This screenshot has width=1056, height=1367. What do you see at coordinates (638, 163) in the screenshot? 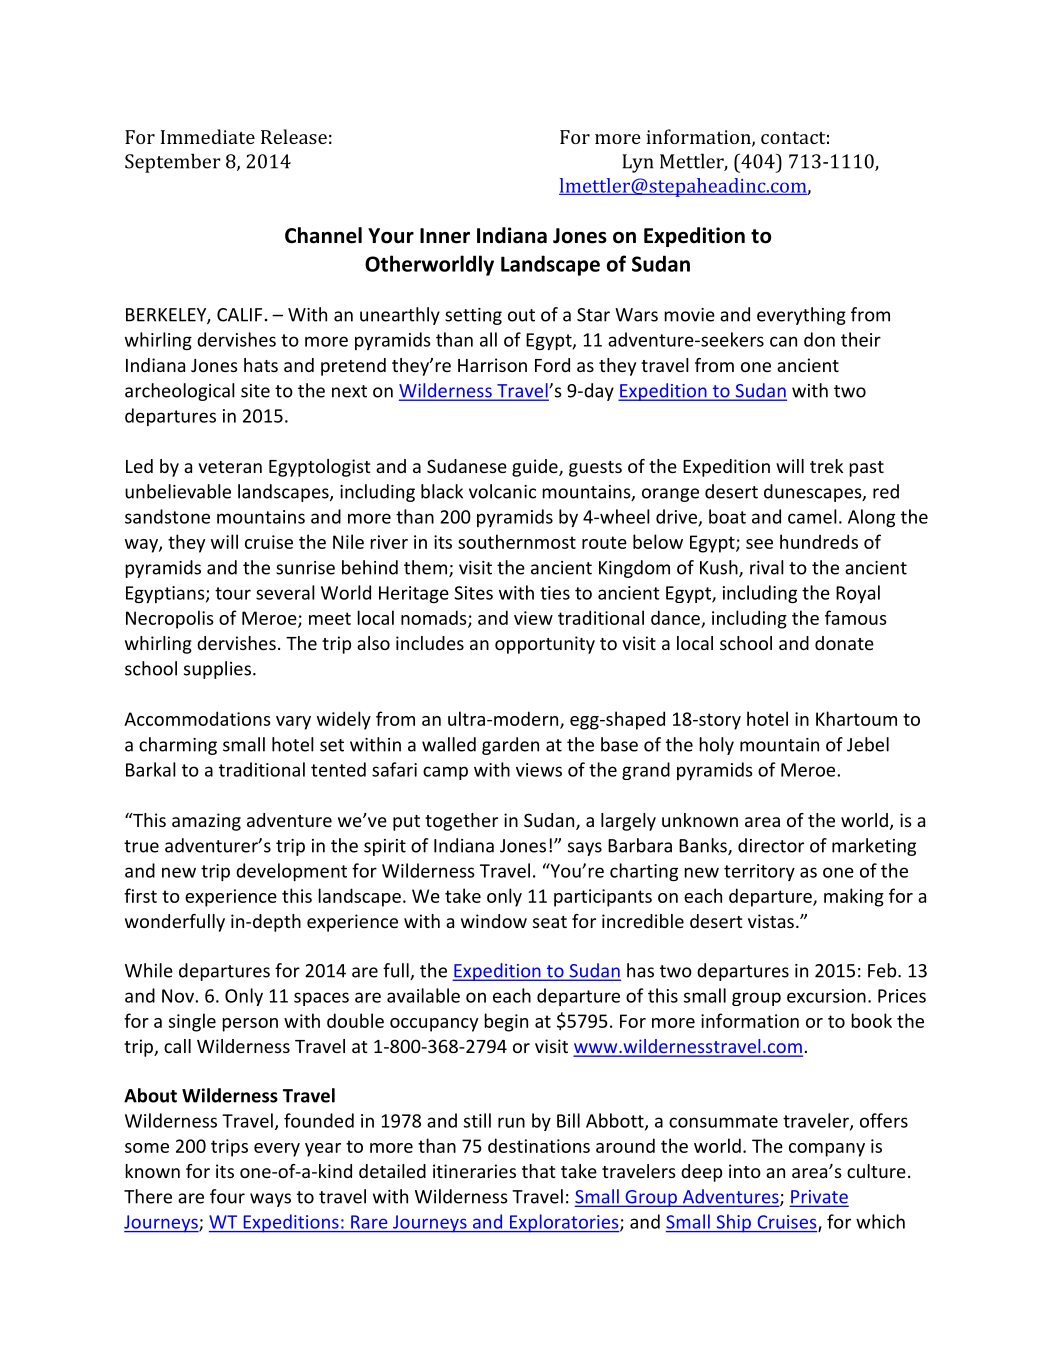
I see `Lyn` at bounding box center [638, 163].
